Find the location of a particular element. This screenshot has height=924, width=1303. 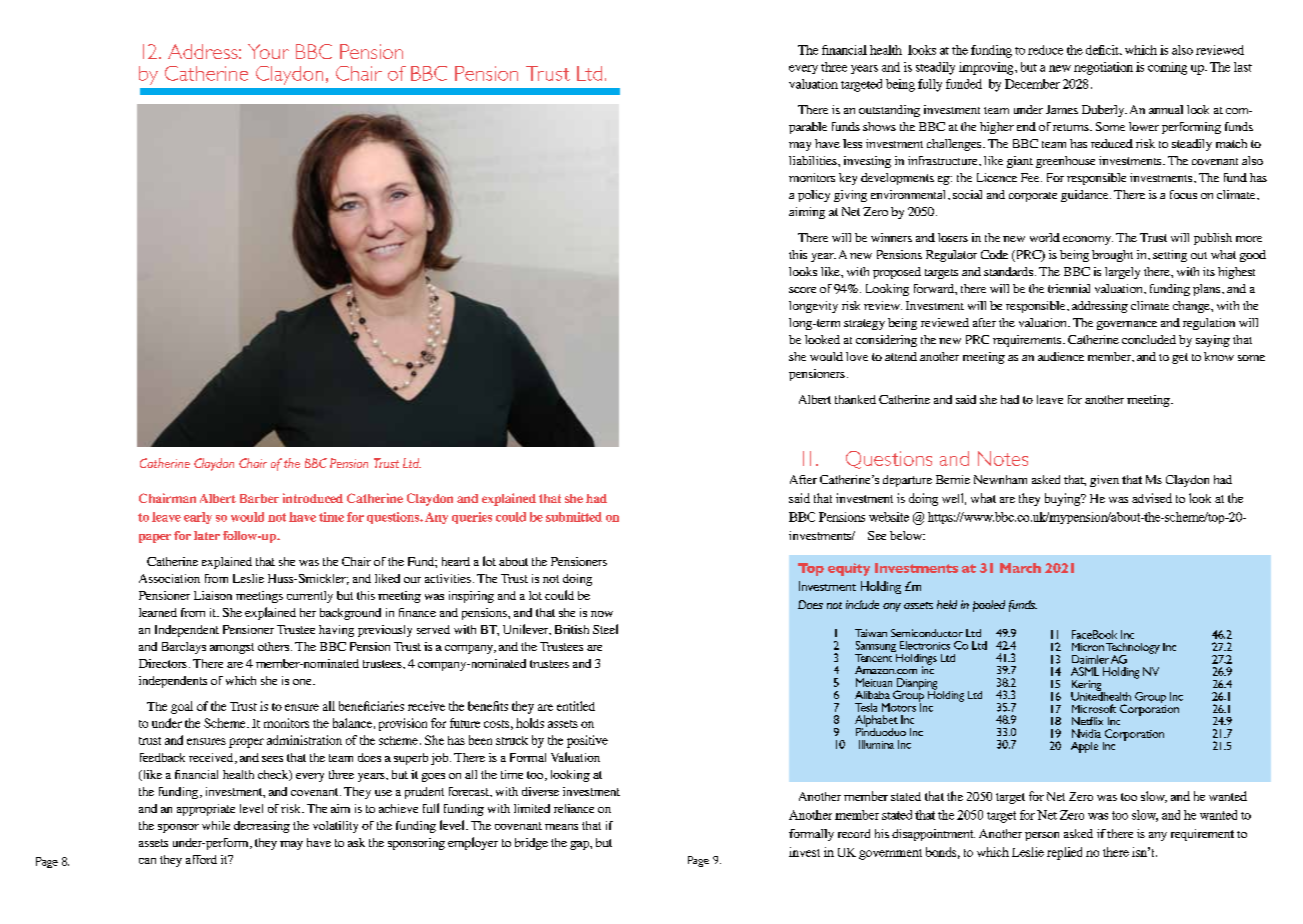

thanked is located at coordinates (855, 399).
